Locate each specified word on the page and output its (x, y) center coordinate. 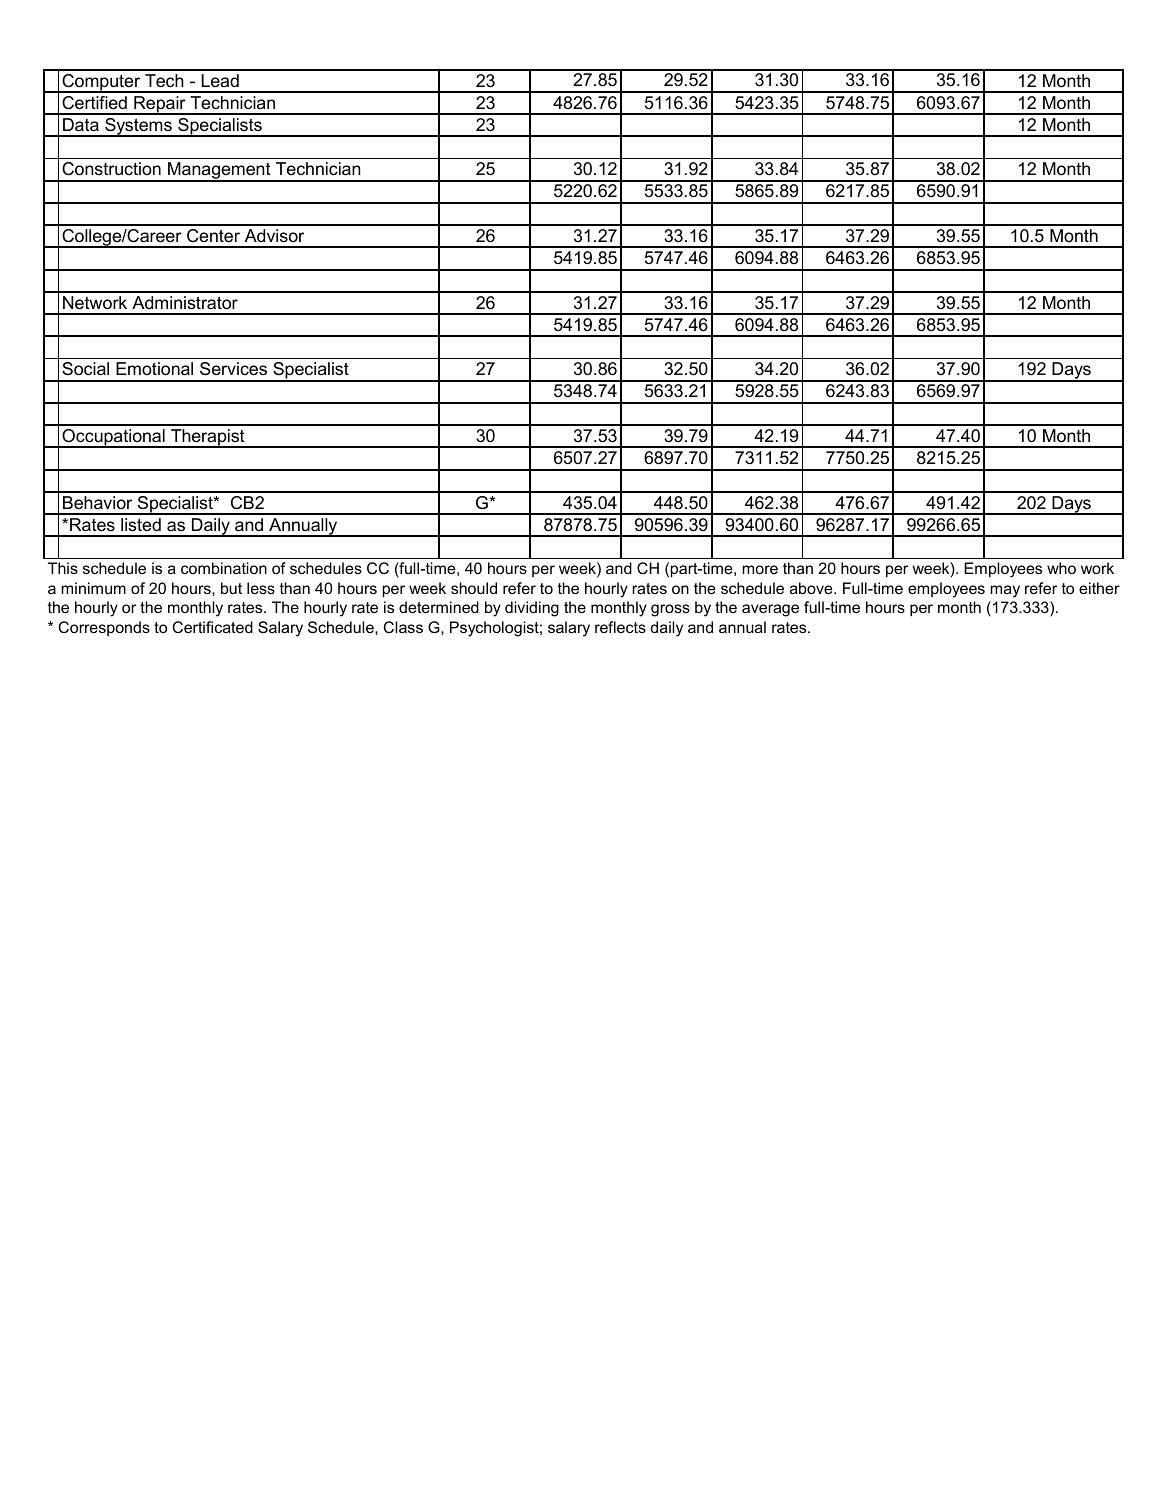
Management (219, 172)
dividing (532, 609)
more (760, 569)
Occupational (113, 438)
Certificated (213, 627)
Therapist (208, 438)
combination (224, 568)
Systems (138, 127)
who (1061, 568)
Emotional (154, 369)
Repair (160, 105)
